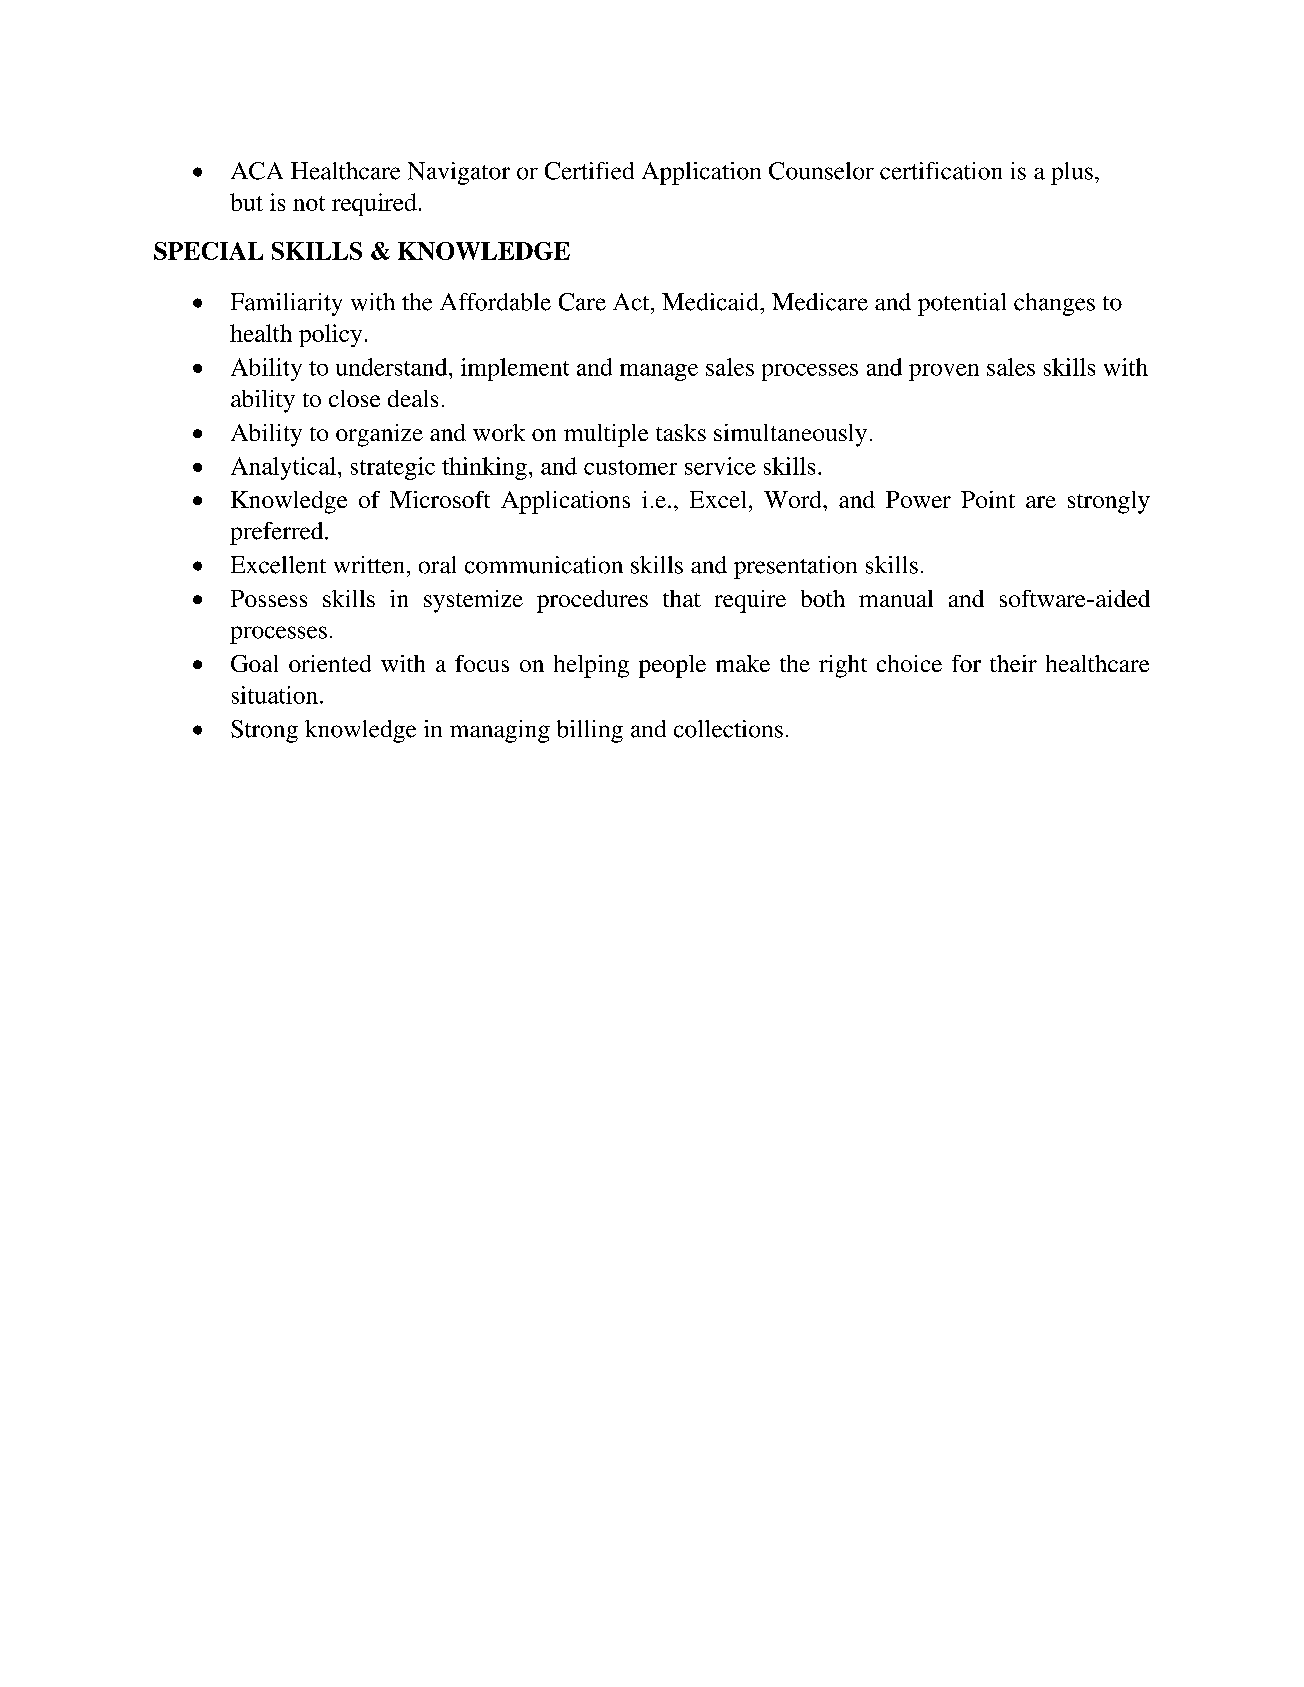  Describe the element at coordinates (944, 372) in the page. I see `proven` at that location.
